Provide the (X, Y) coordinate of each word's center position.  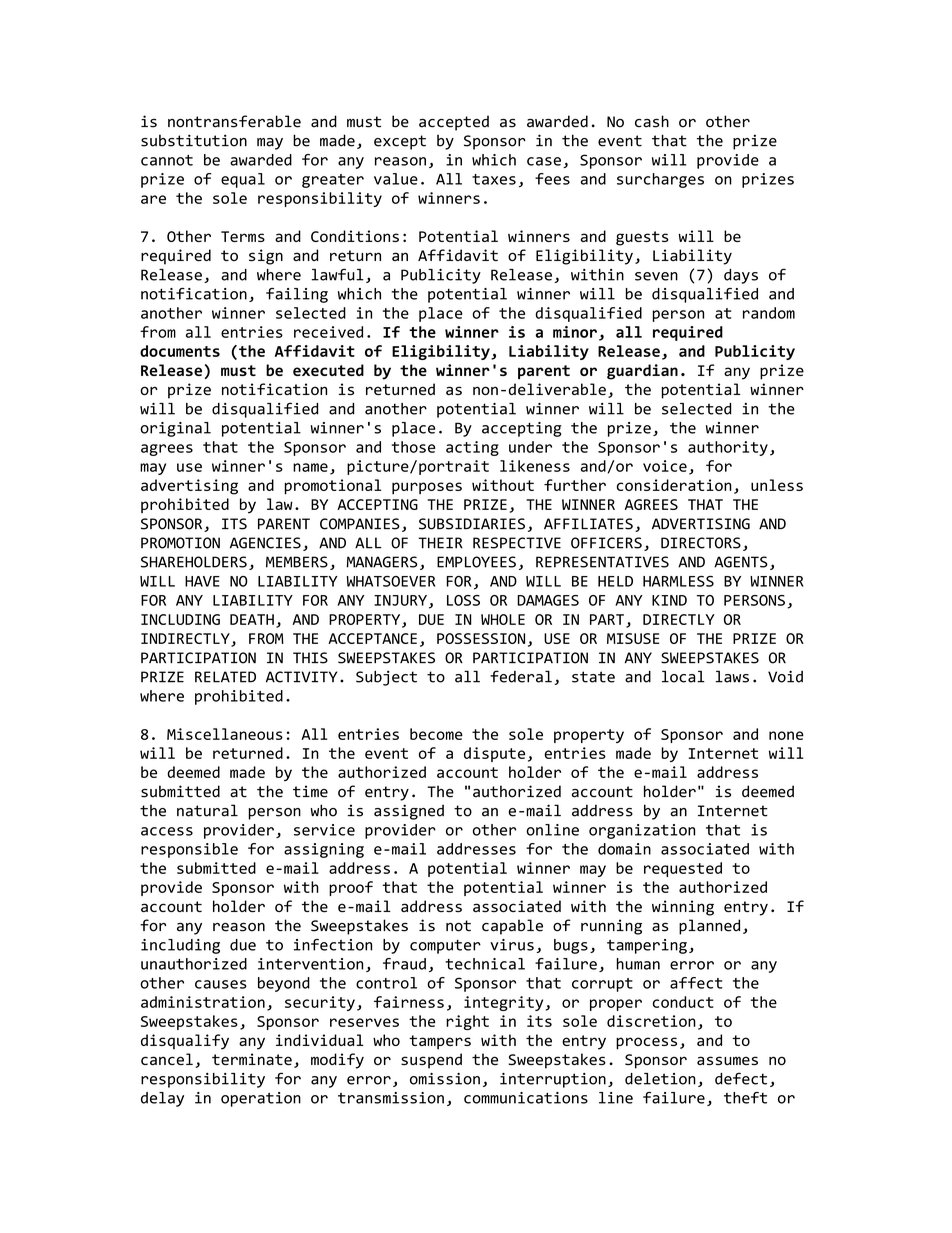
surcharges (660, 180)
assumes (727, 1060)
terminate (252, 1059)
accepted (454, 123)
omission (445, 1079)
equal (243, 180)
